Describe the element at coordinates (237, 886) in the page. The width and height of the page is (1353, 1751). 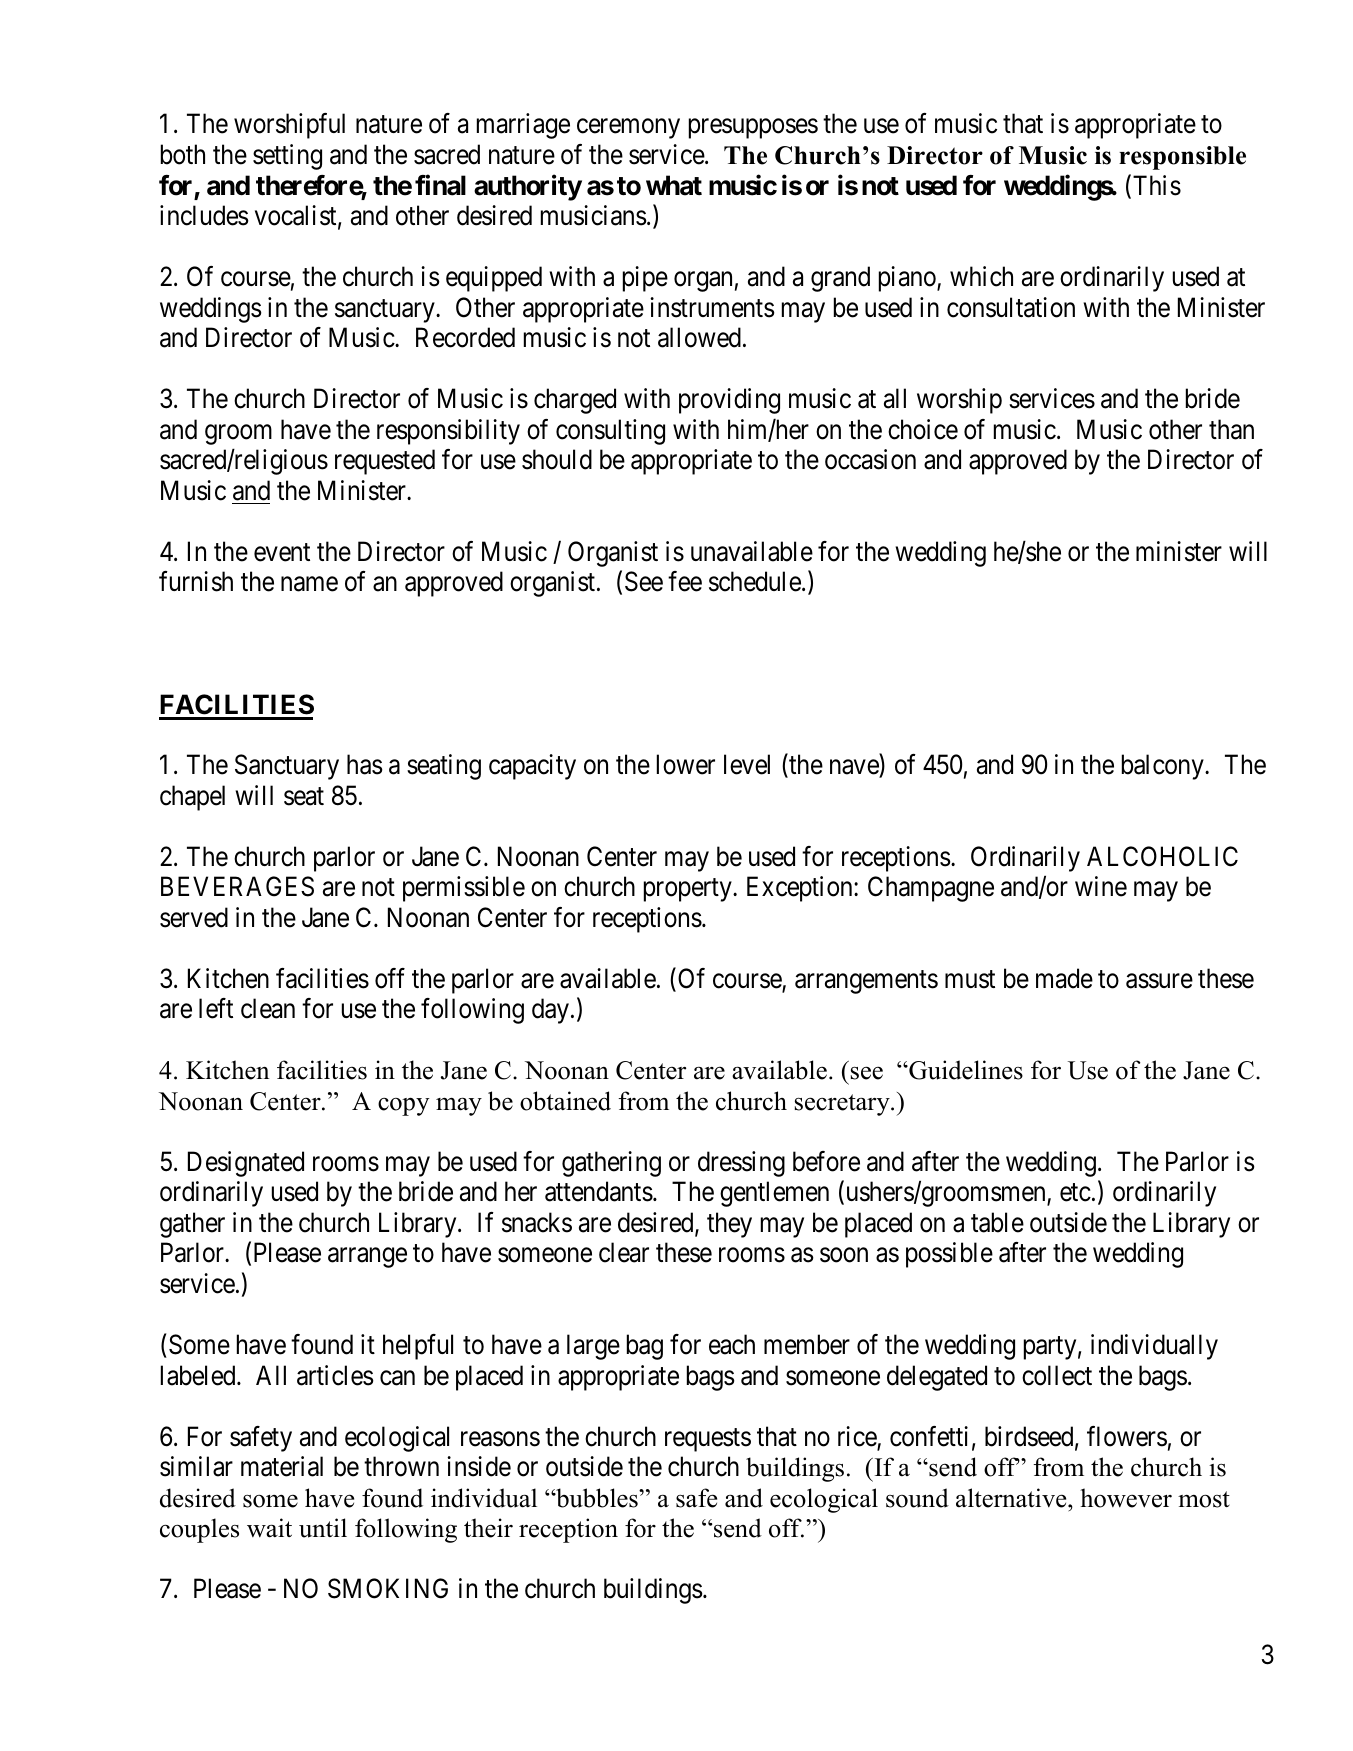
I see `BEVERAGES` at that location.
